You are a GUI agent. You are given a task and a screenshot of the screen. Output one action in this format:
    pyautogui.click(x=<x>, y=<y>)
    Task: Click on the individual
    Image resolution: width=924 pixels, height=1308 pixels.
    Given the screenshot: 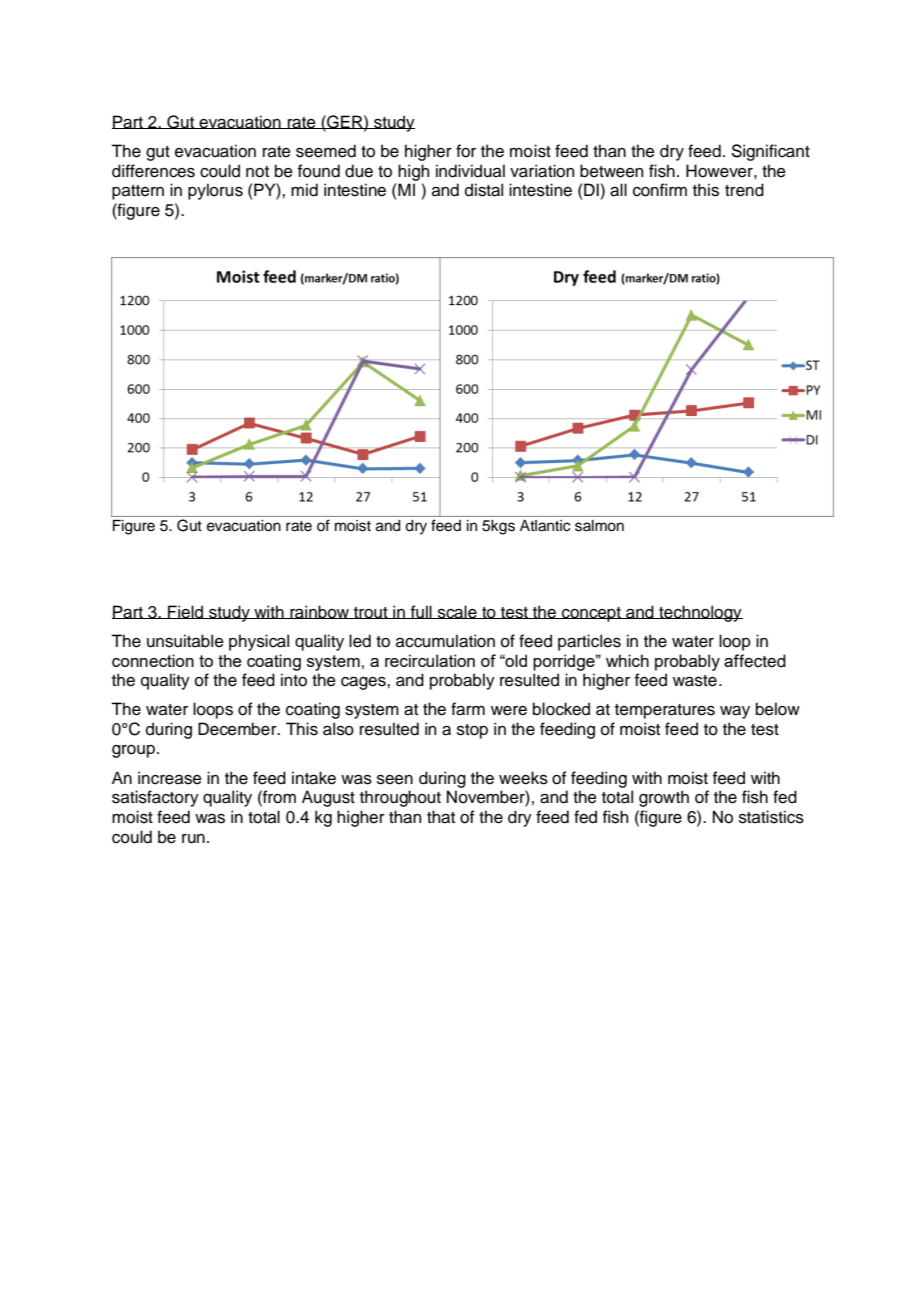 What is the action you would take?
    pyautogui.click(x=470, y=171)
